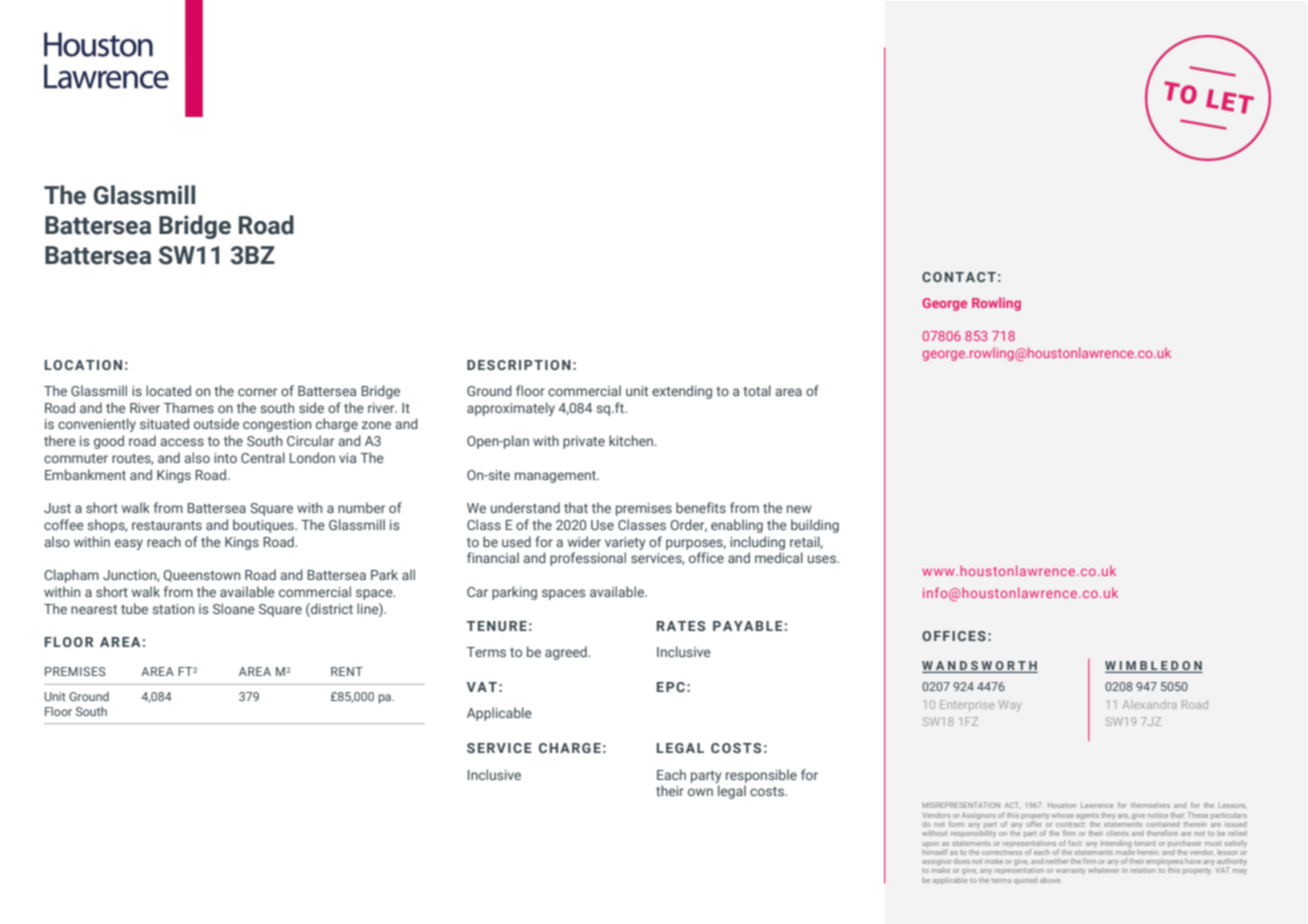 The image size is (1308, 924). Describe the element at coordinates (935, 852) in the page. I see `himself` at that location.
